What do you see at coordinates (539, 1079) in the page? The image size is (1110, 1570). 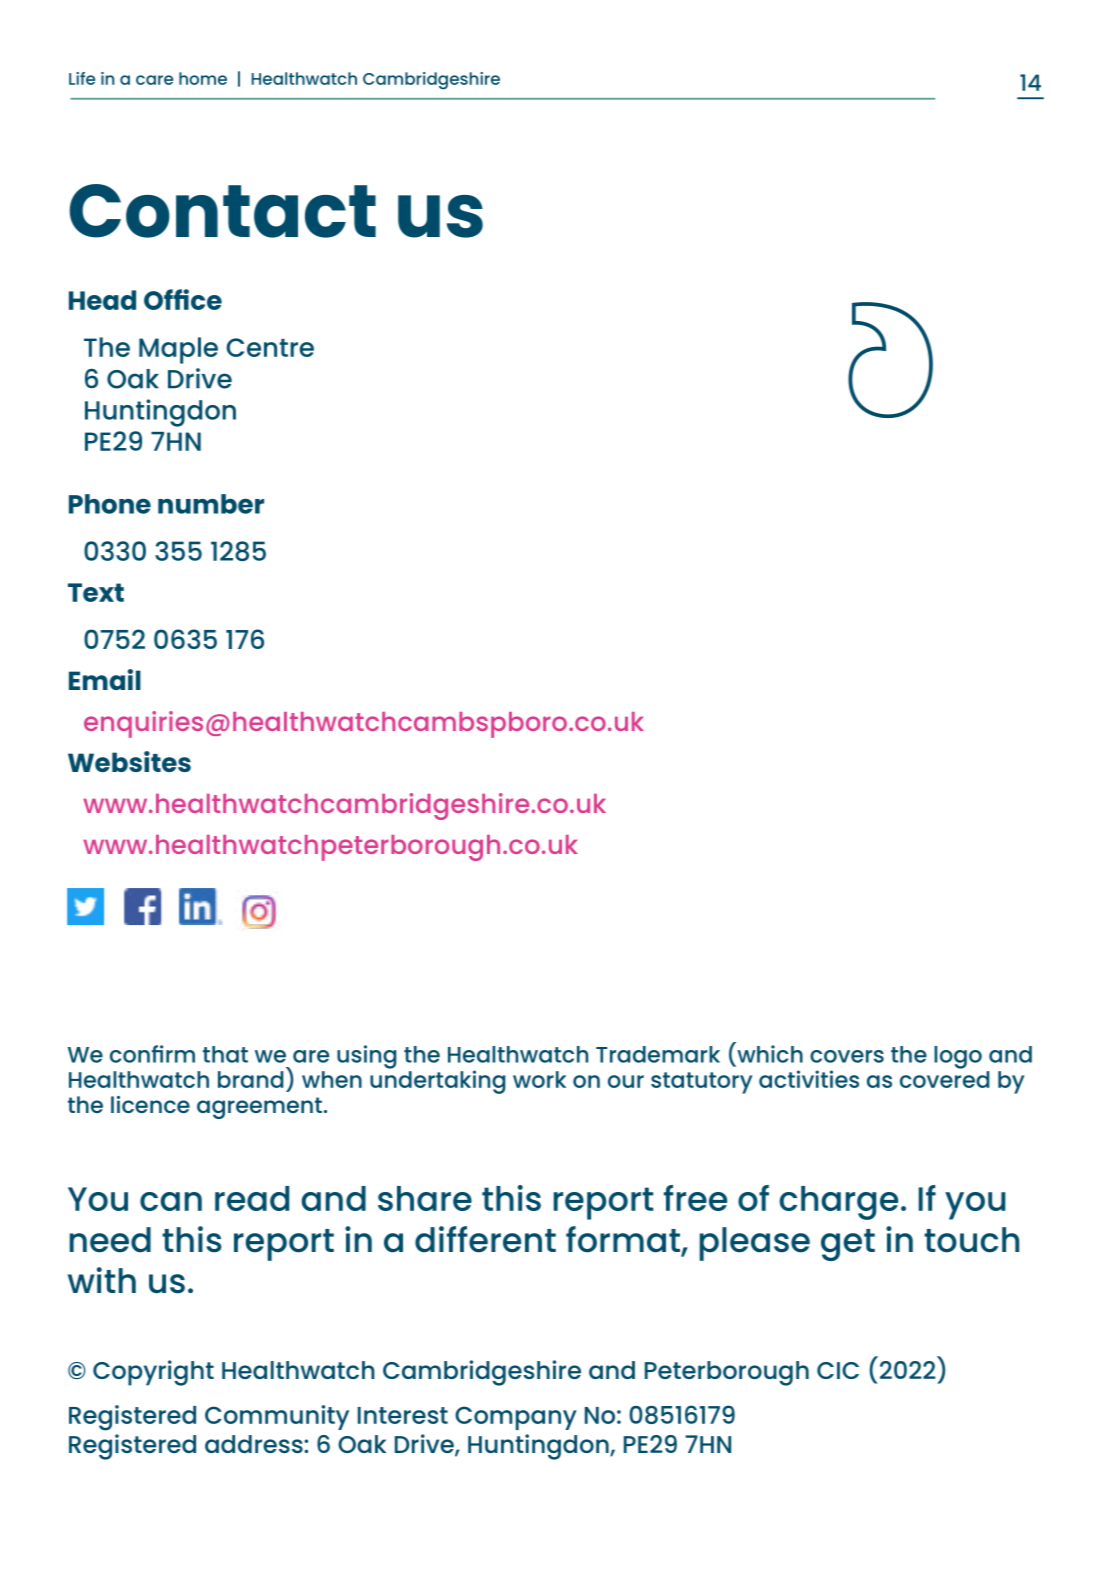 I see `work` at bounding box center [539, 1079].
